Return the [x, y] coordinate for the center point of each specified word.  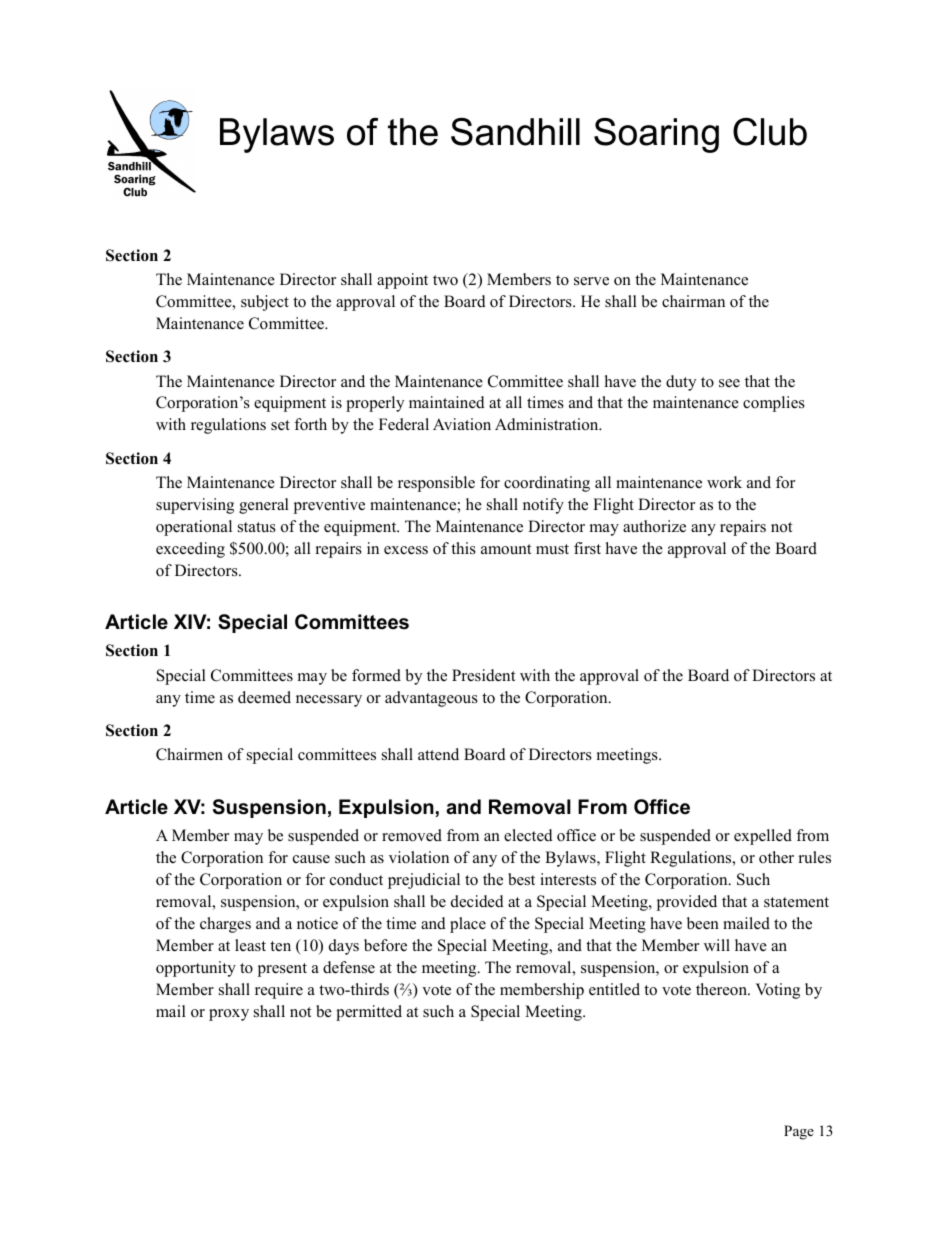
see [729, 383]
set [280, 425]
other [776, 857]
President [483, 675]
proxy [229, 1015]
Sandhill [515, 132]
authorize [654, 526]
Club [770, 132]
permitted [369, 1013]
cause [311, 859]
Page [799, 1132]
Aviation [462, 424]
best [521, 879]
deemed [264, 697]
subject [265, 303]
